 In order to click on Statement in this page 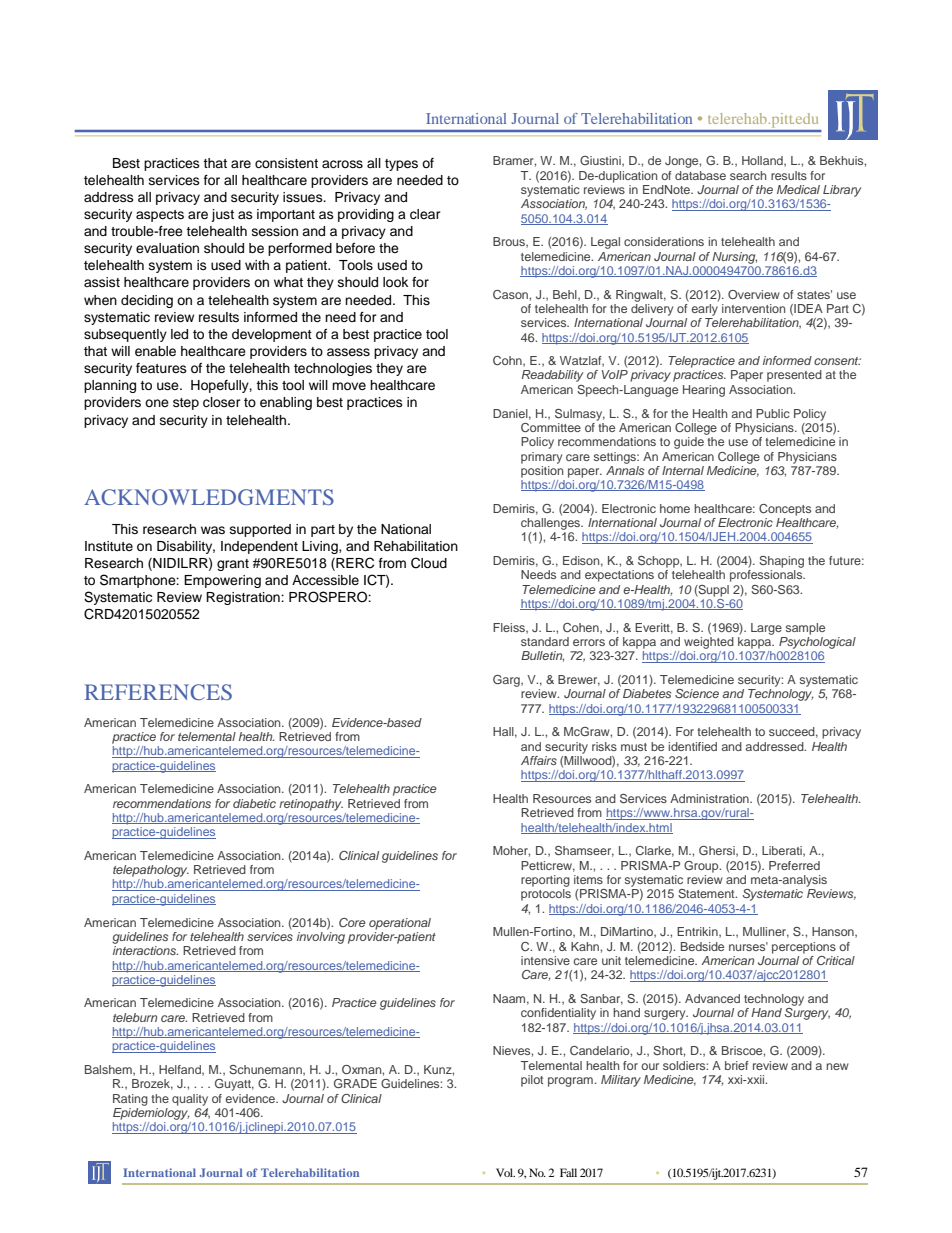, I will do `click(707, 893)`.
